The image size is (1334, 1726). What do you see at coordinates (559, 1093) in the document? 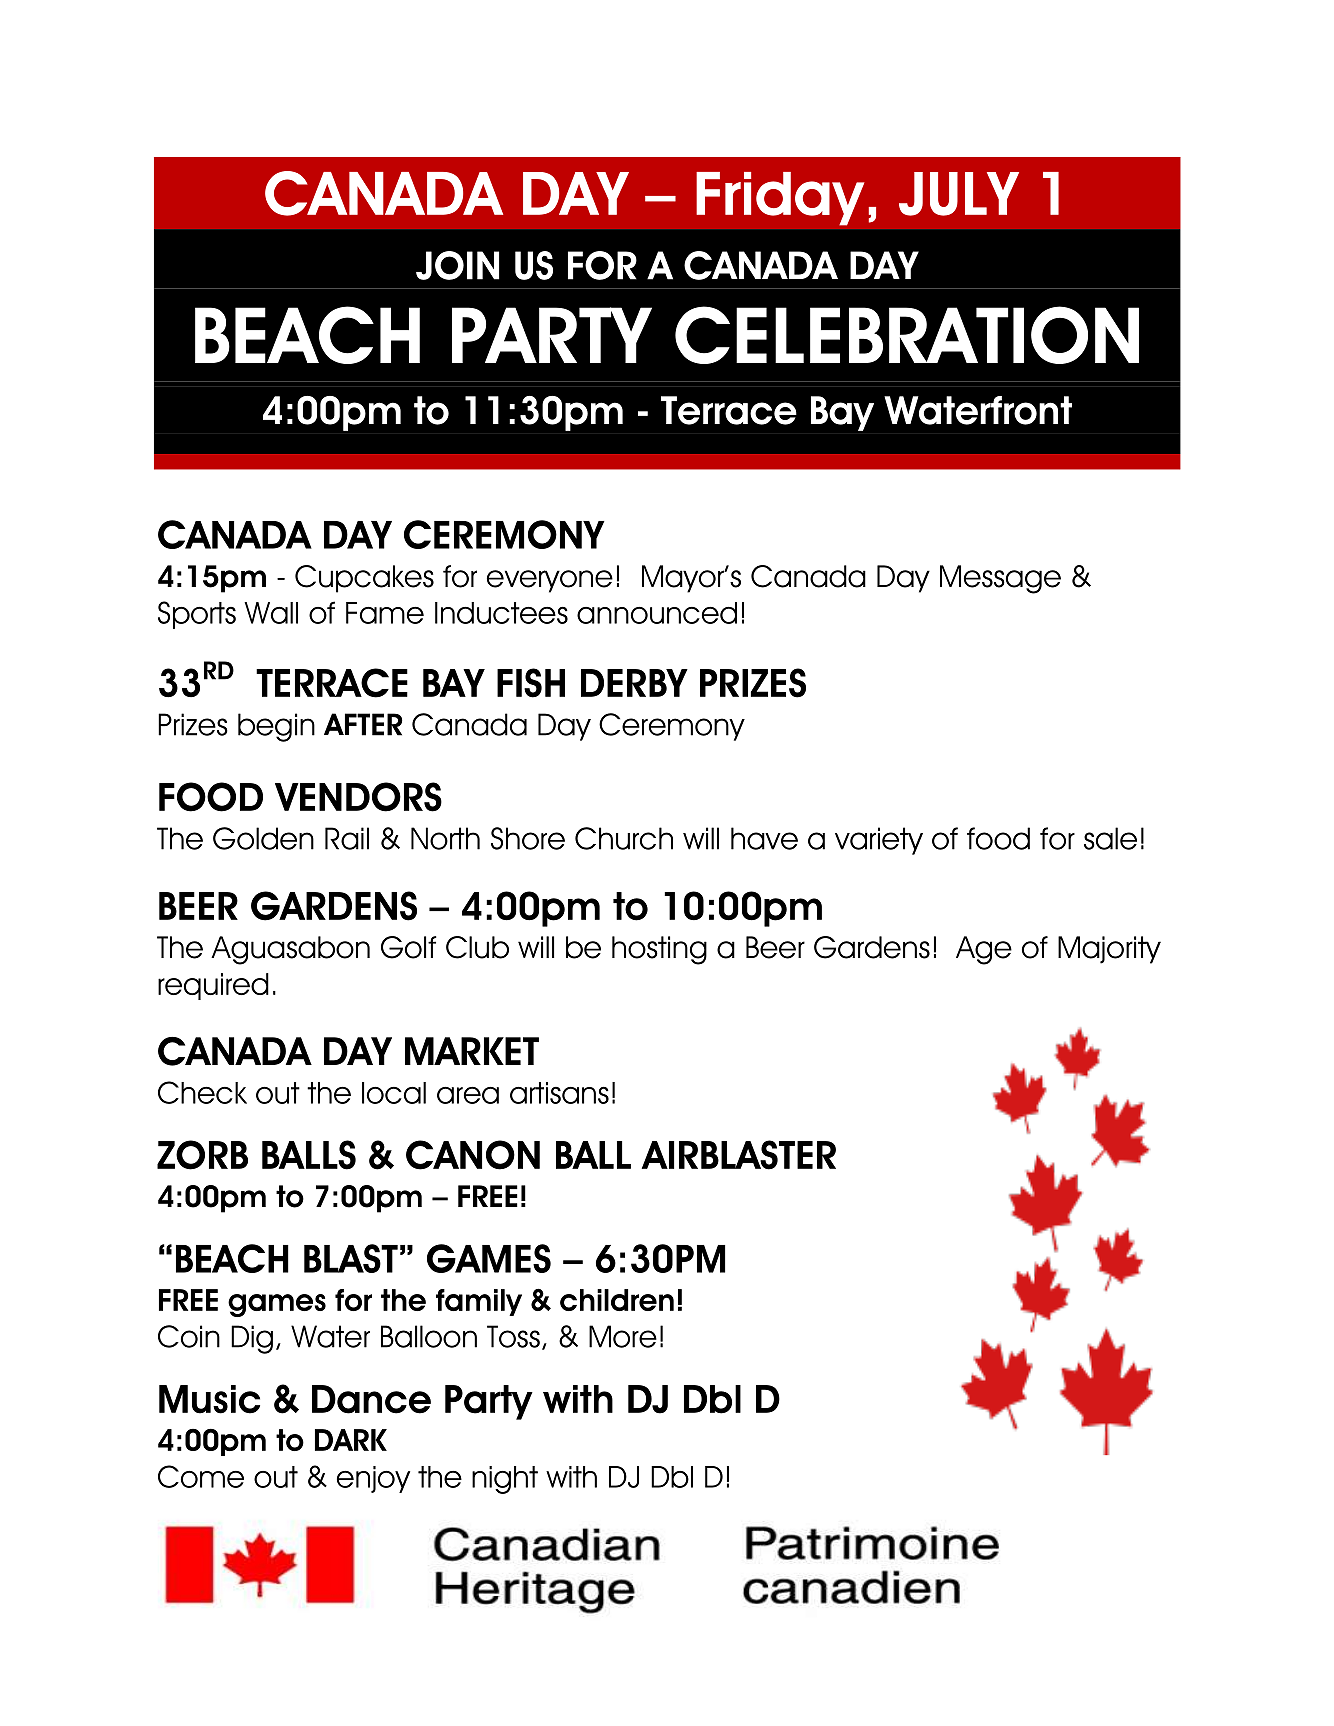
I see `artisans` at bounding box center [559, 1093].
